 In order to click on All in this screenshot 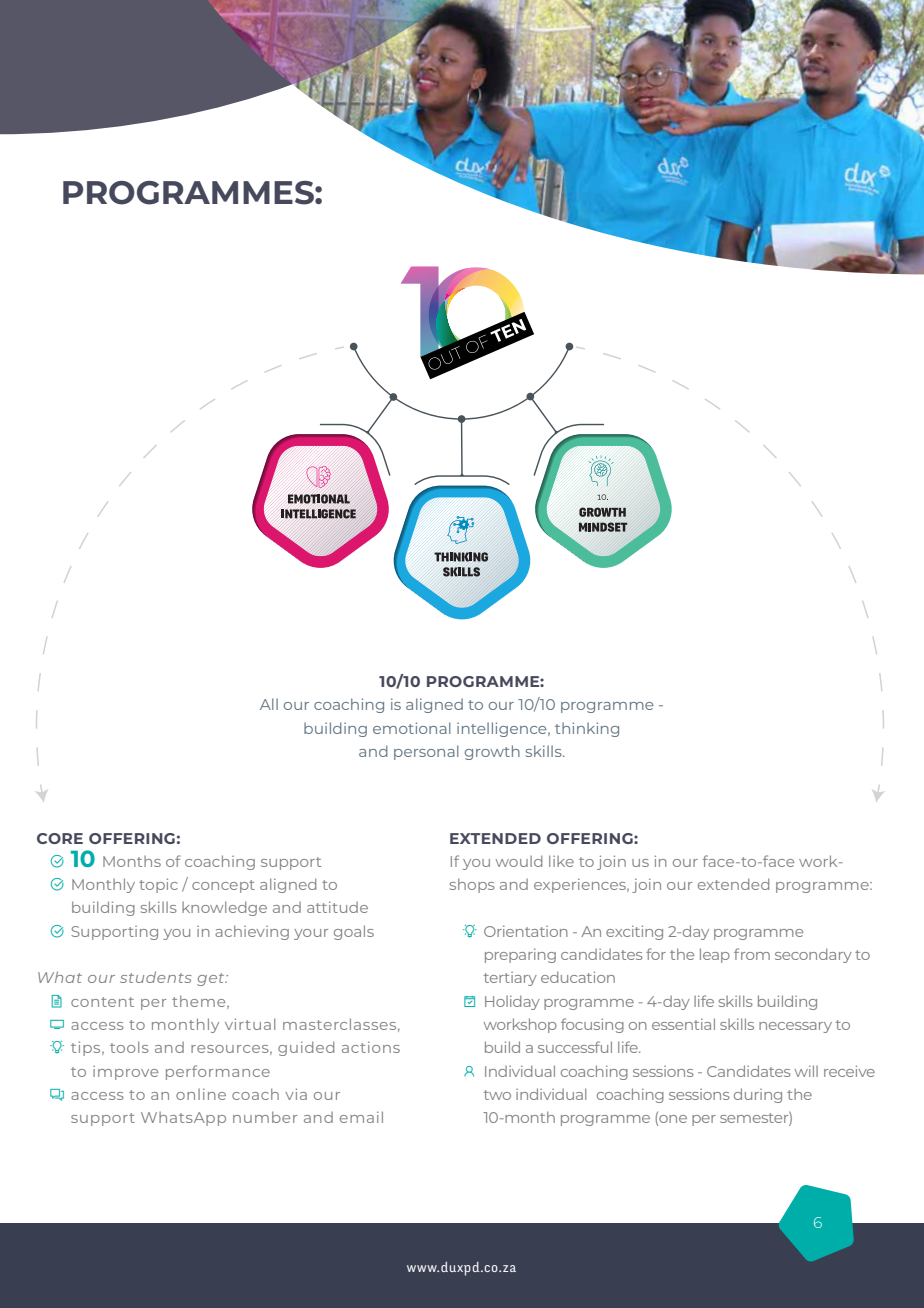, I will do `click(269, 704)`.
